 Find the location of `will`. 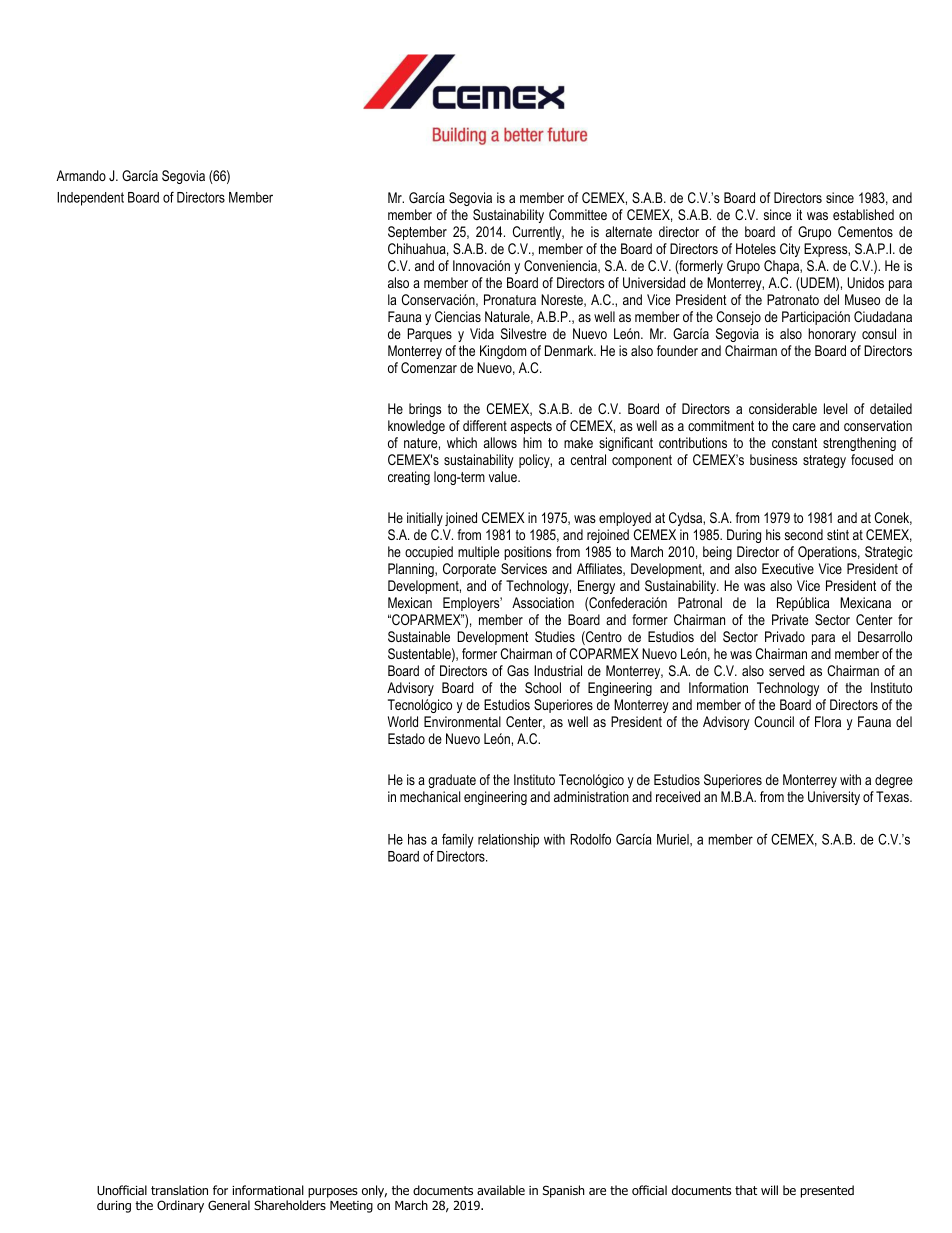

will is located at coordinates (769, 1190).
